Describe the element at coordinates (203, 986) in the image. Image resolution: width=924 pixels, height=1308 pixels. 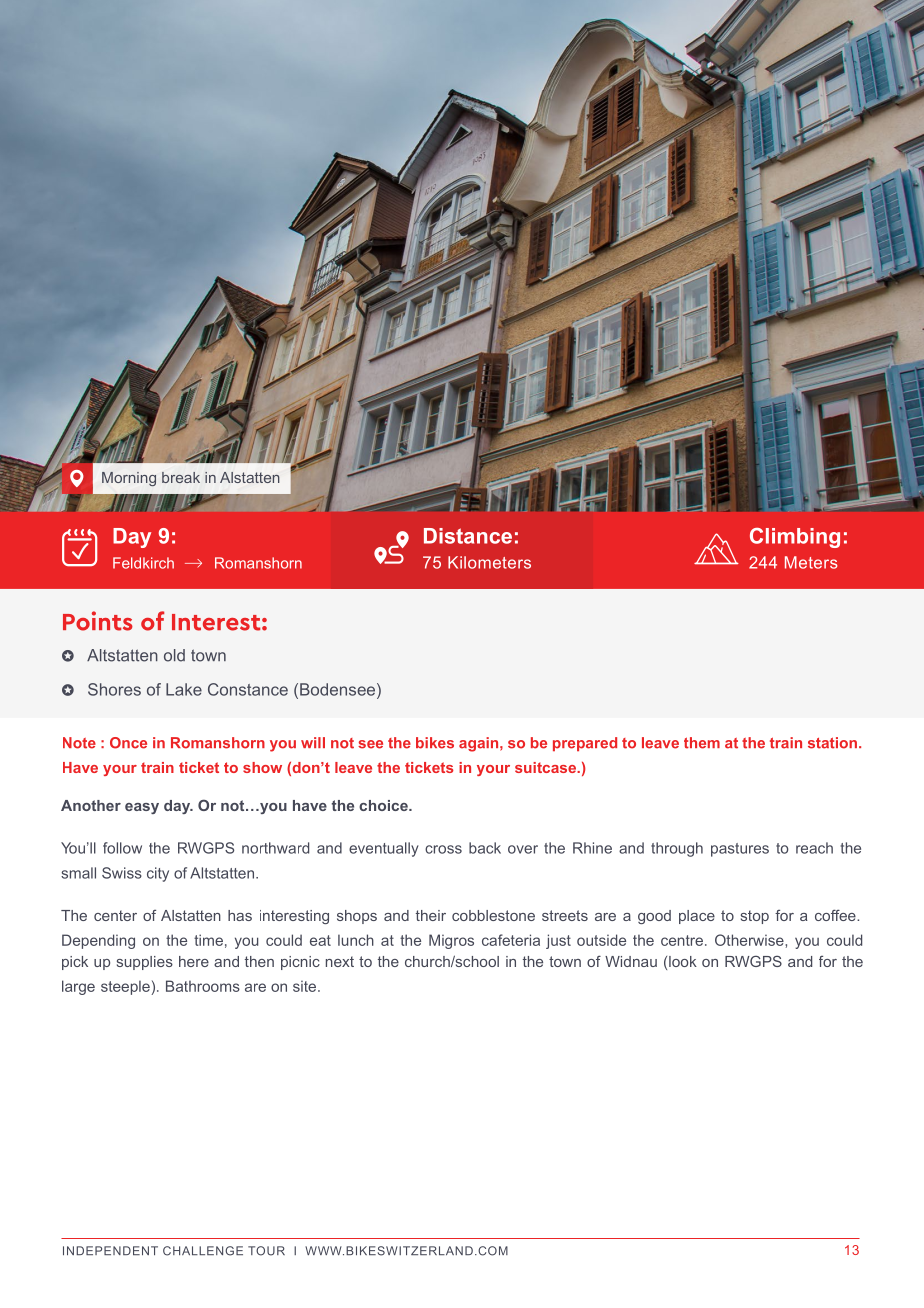
I see `Bathrooms` at that location.
